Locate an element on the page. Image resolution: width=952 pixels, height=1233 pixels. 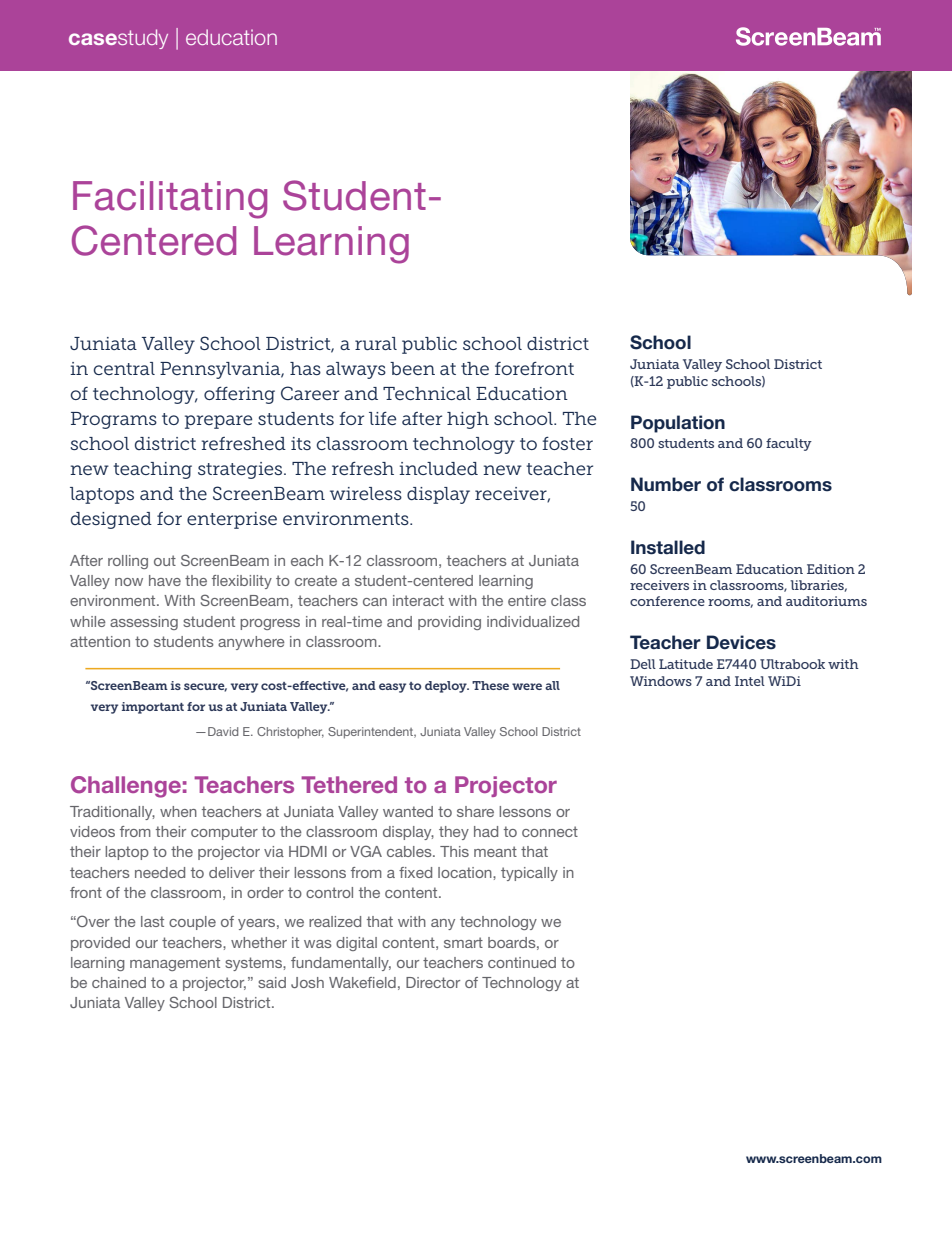
prepare is located at coordinates (218, 422).
